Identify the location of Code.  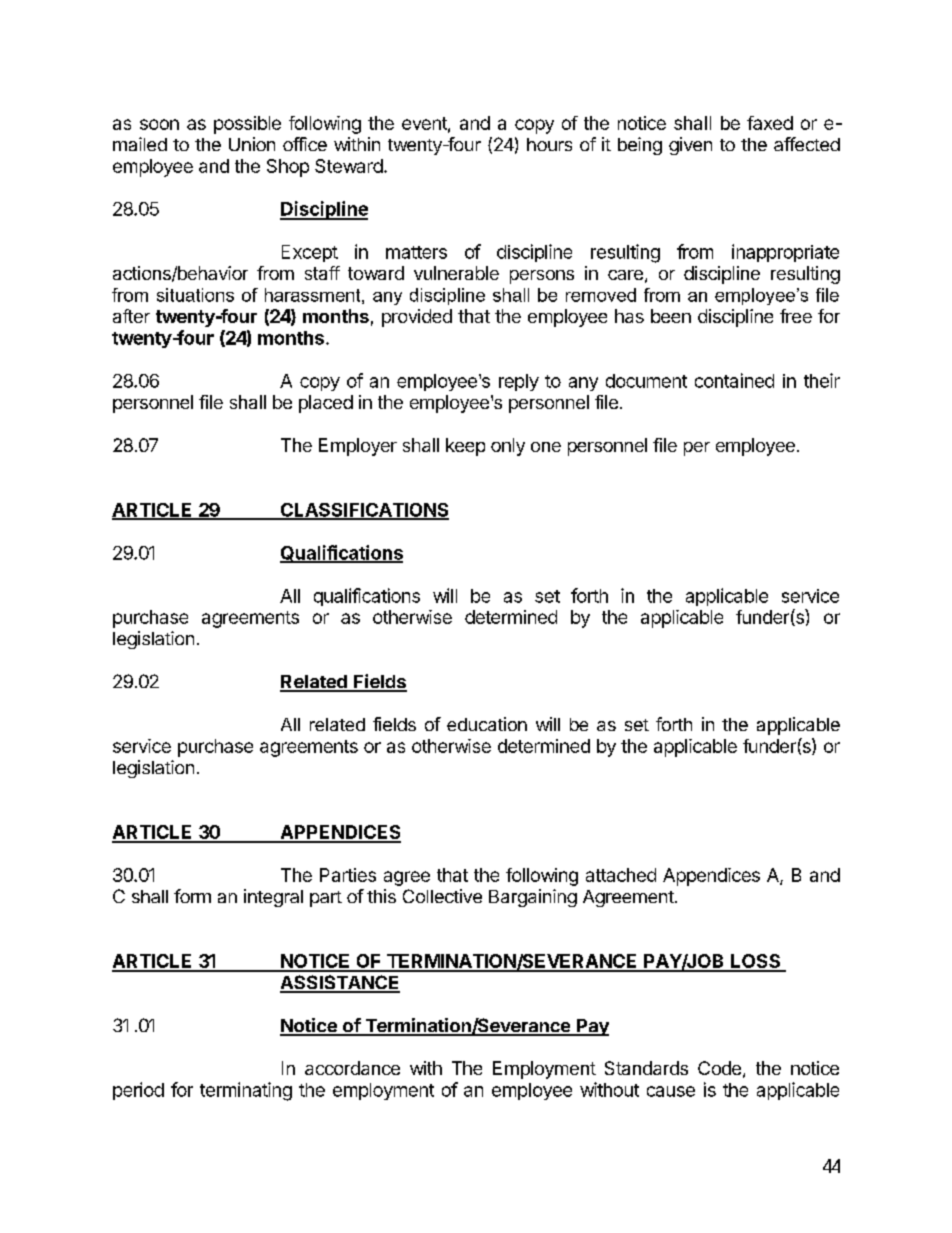
(719, 1068).
